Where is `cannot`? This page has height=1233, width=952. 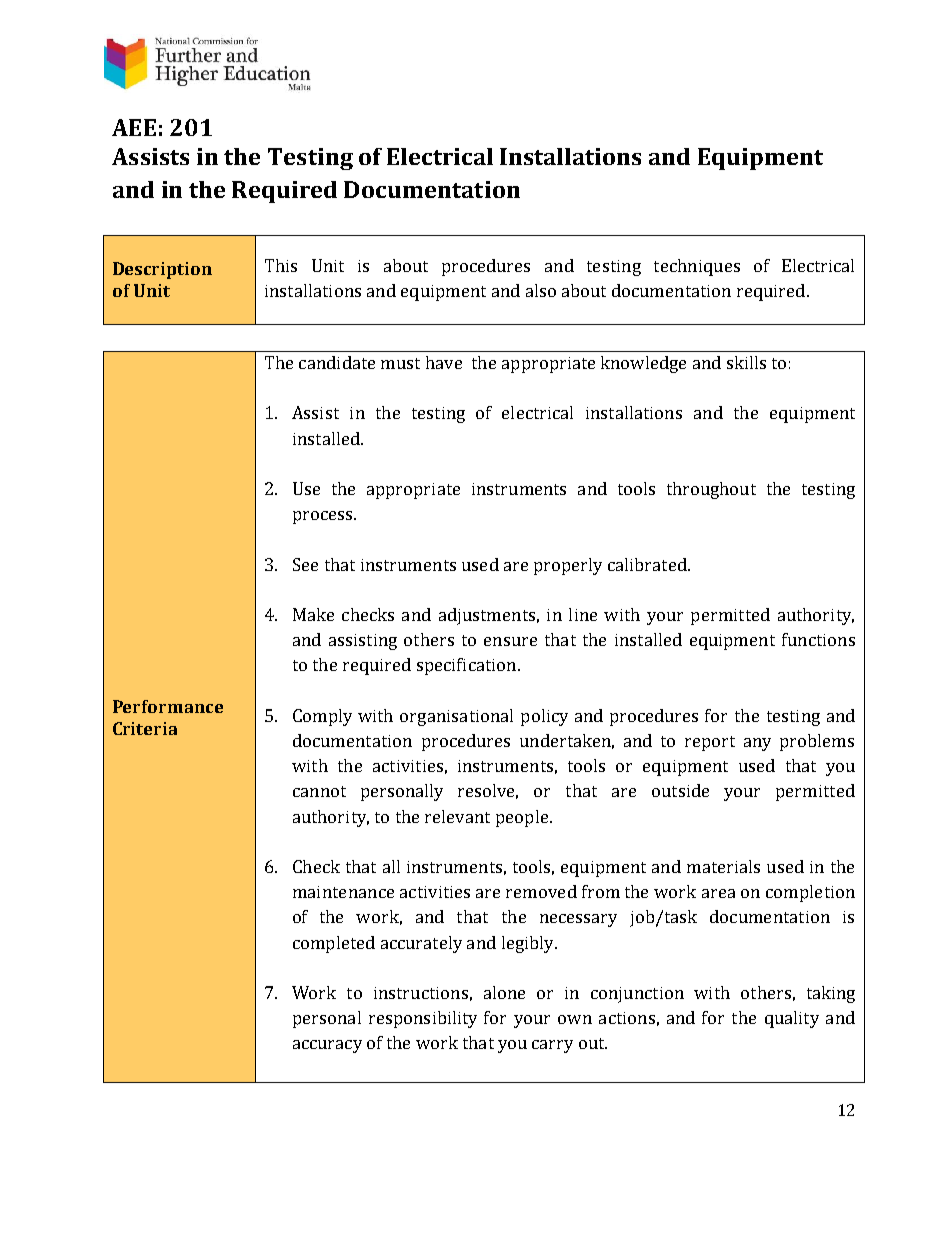 cannot is located at coordinates (319, 791).
